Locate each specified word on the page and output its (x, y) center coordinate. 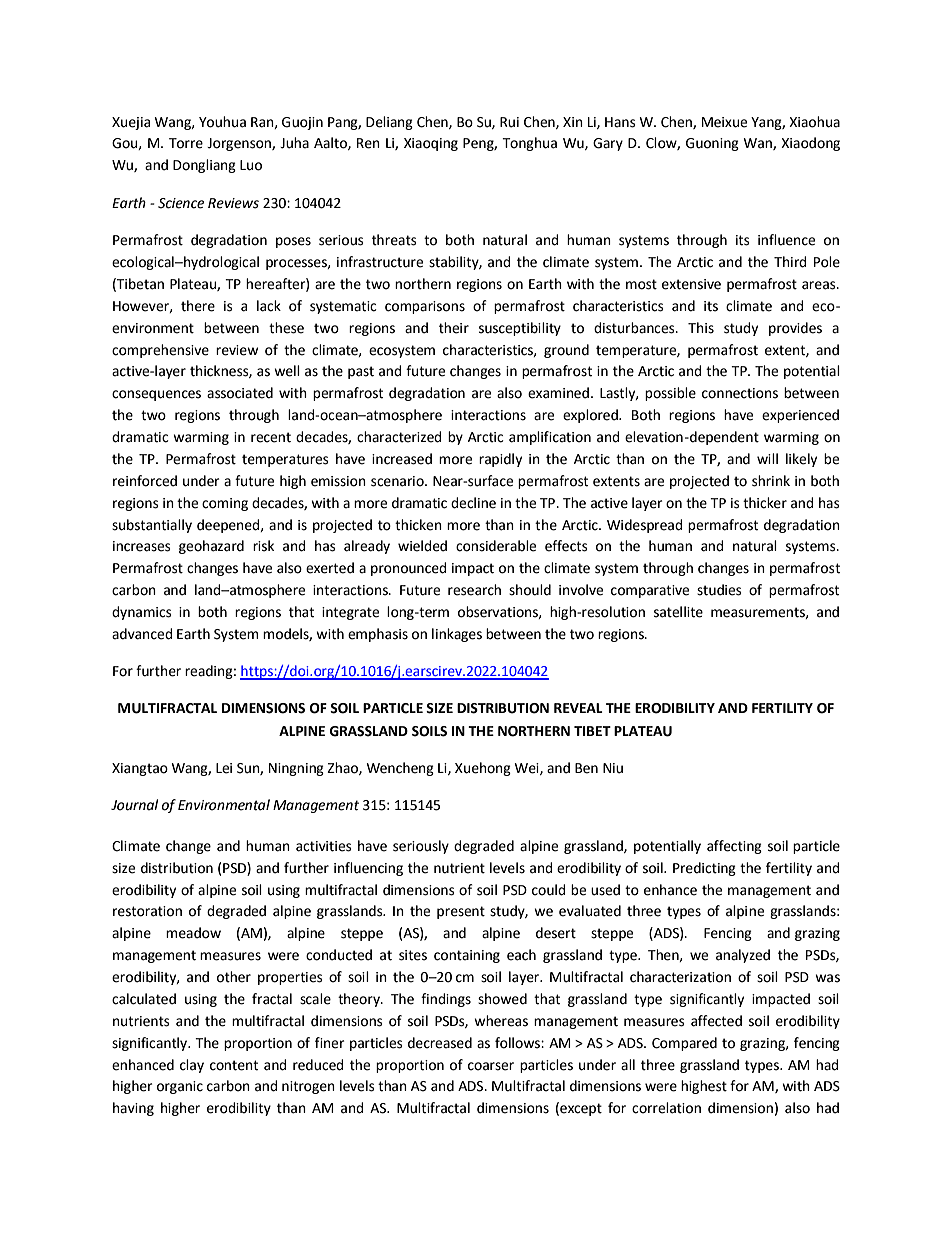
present (461, 912)
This (701, 328)
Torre (186, 143)
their (454, 328)
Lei (224, 768)
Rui (509, 122)
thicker (765, 503)
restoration (147, 911)
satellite (678, 612)
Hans (620, 122)
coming (225, 504)
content (234, 1065)
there (198, 306)
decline (473, 503)
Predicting (704, 869)
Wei (527, 769)
